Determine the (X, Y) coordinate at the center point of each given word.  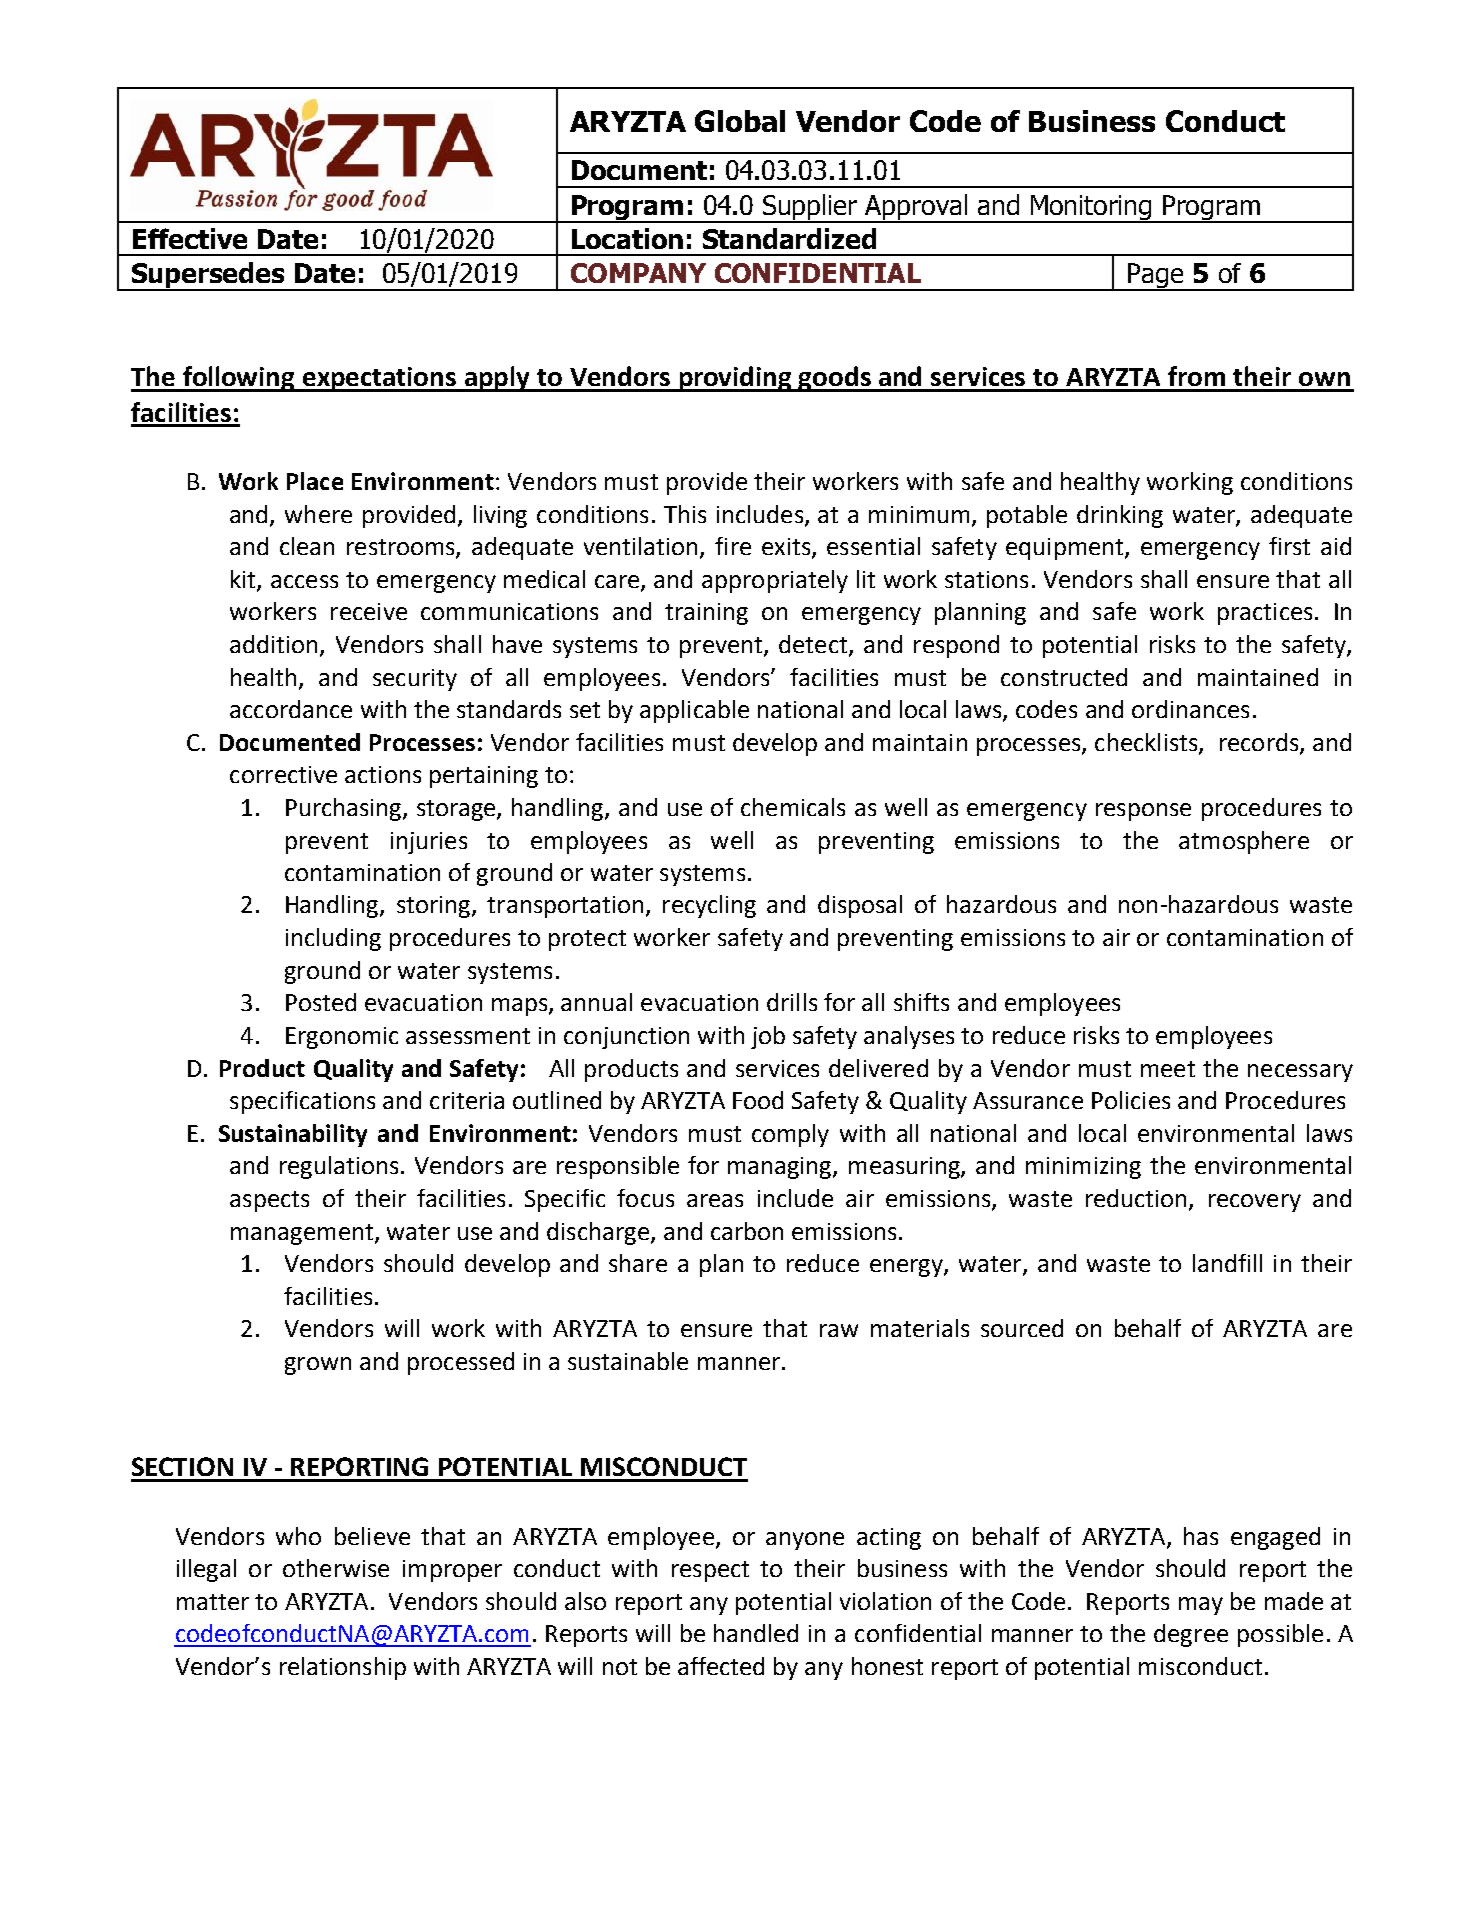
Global (740, 121)
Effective (190, 238)
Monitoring (1092, 209)
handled (756, 1633)
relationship (343, 1668)
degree (1191, 1635)
